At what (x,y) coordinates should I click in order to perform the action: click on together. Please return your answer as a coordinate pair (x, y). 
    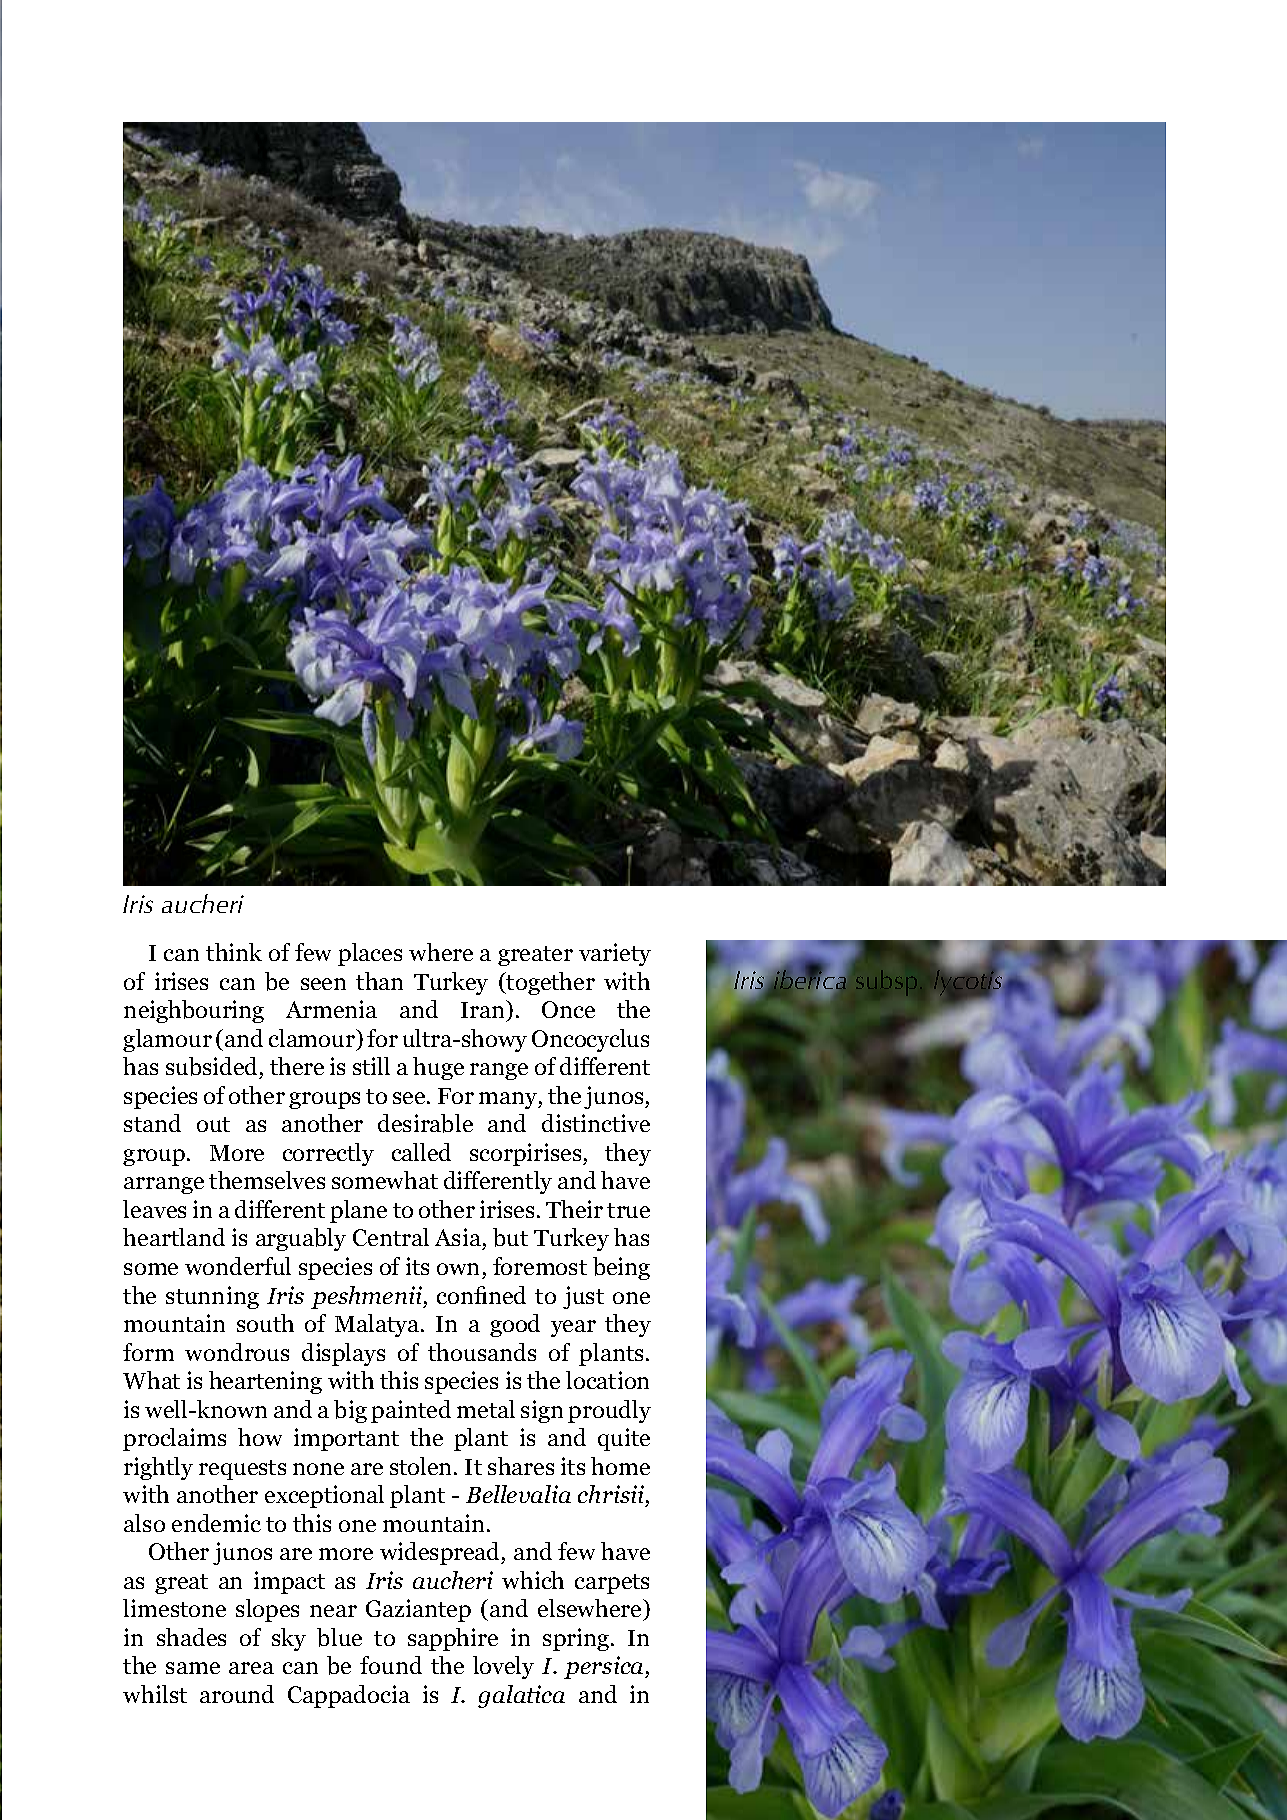
    Looking at the image, I should click on (550, 983).
